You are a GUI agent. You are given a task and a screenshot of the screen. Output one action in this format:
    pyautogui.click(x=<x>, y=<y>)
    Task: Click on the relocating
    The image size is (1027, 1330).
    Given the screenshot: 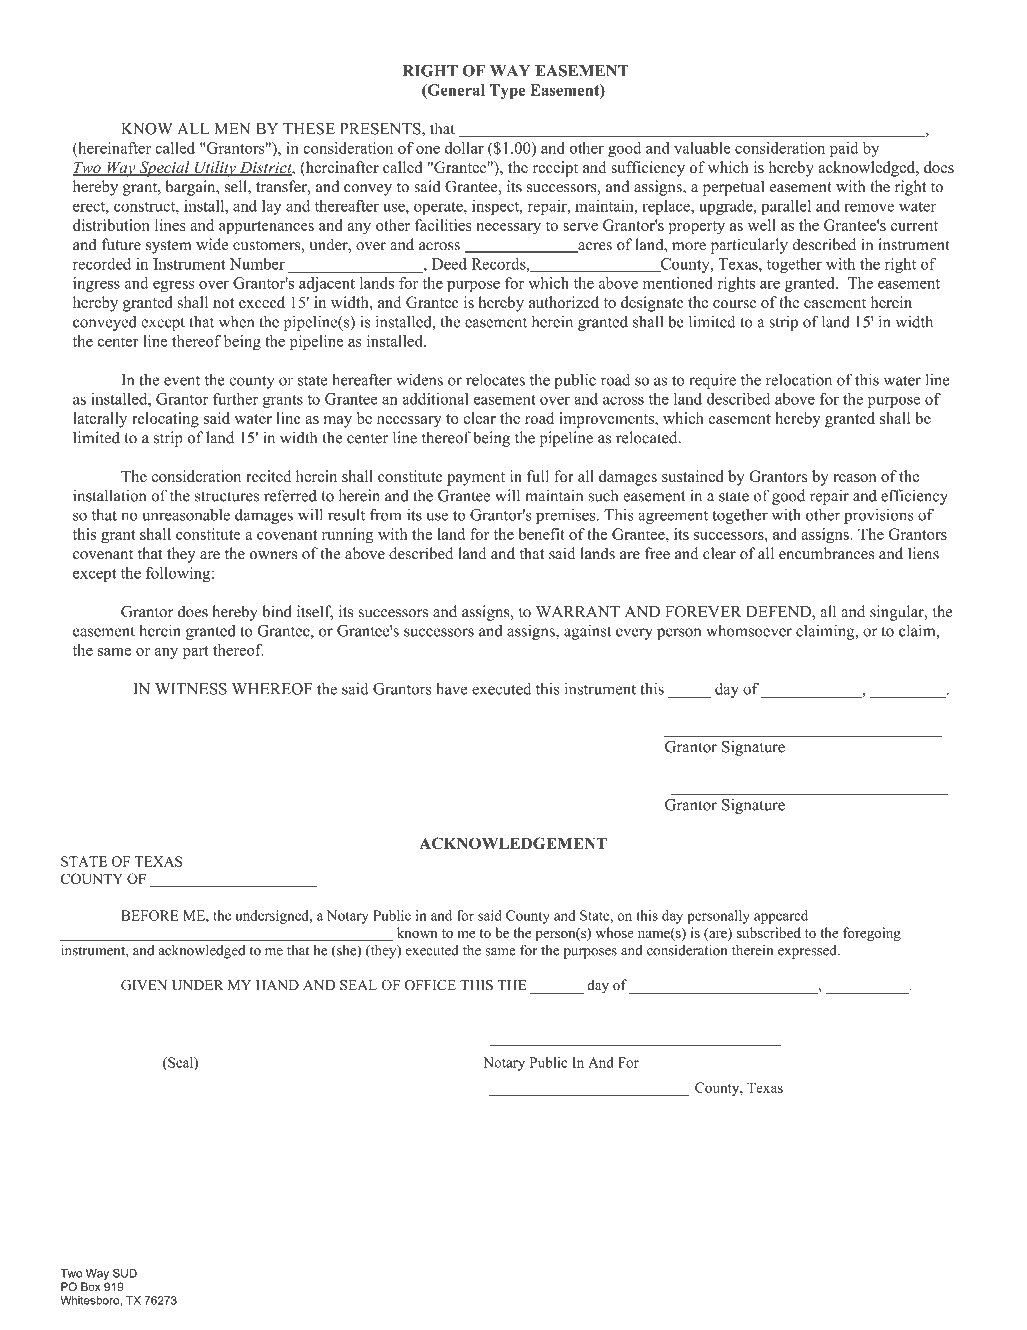 What is the action you would take?
    pyautogui.click(x=165, y=420)
